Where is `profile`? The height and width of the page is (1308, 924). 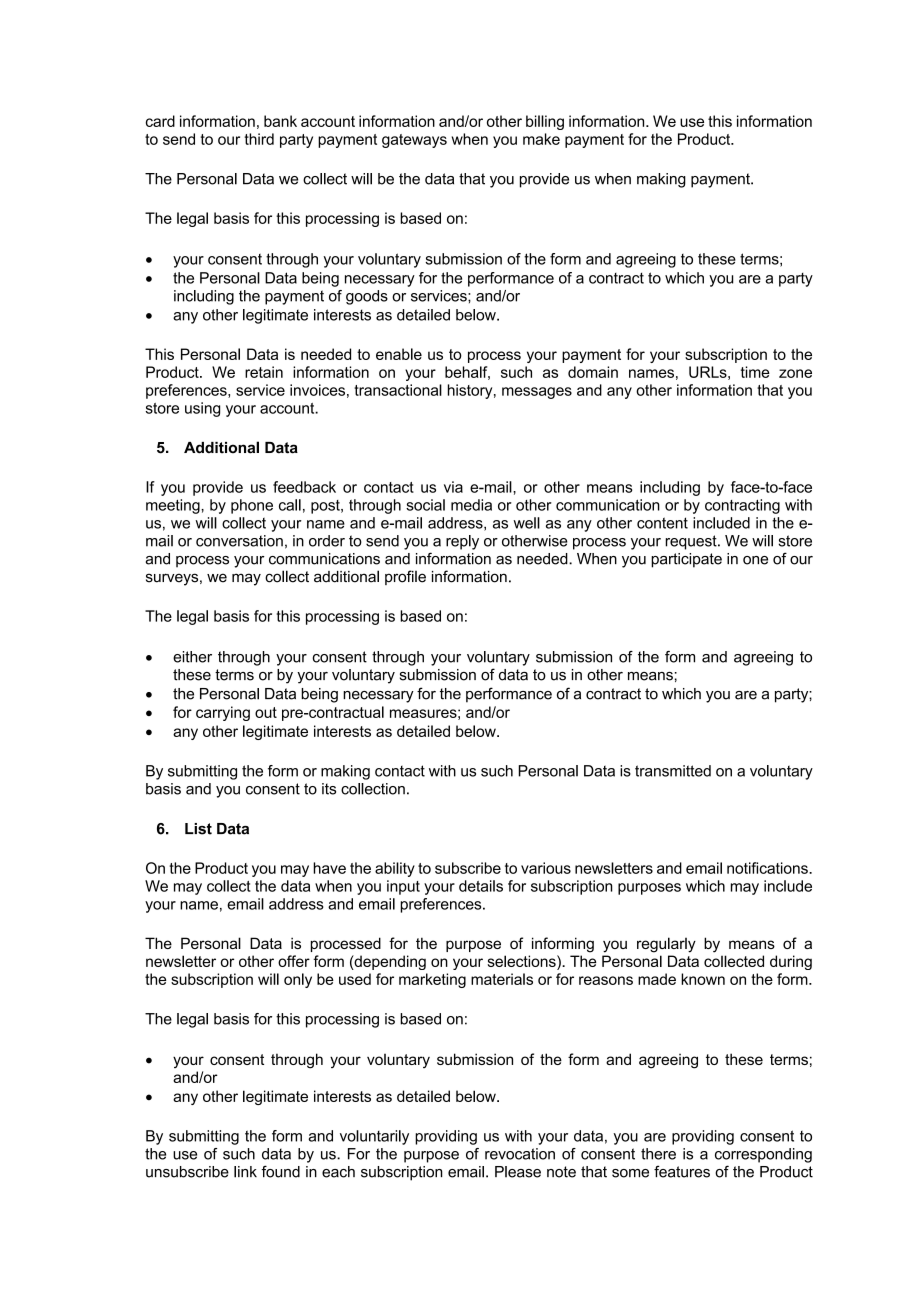
profile is located at coordinates (405, 577).
